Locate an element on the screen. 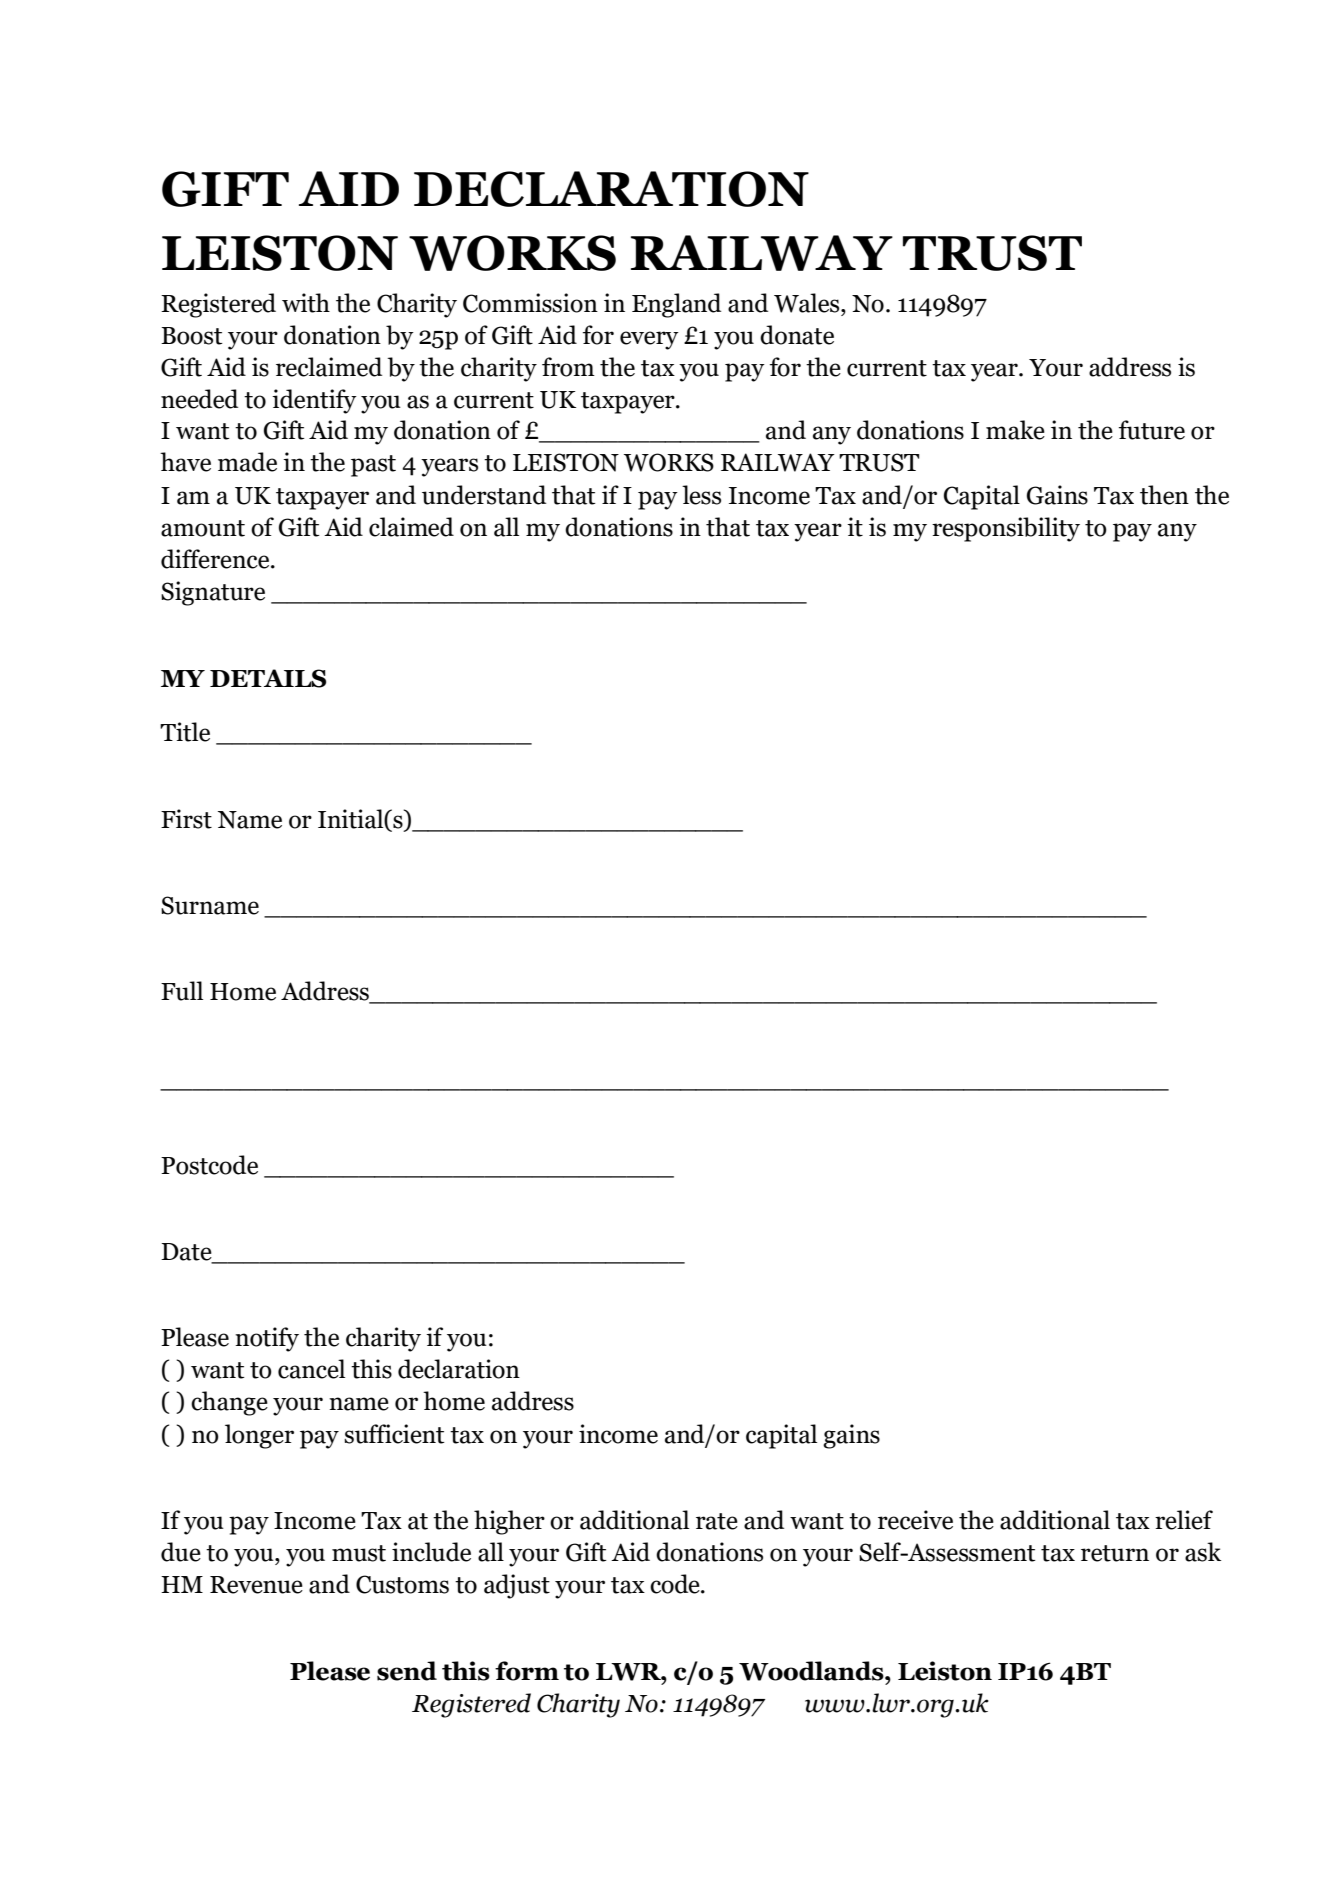  First is located at coordinates (186, 819).
